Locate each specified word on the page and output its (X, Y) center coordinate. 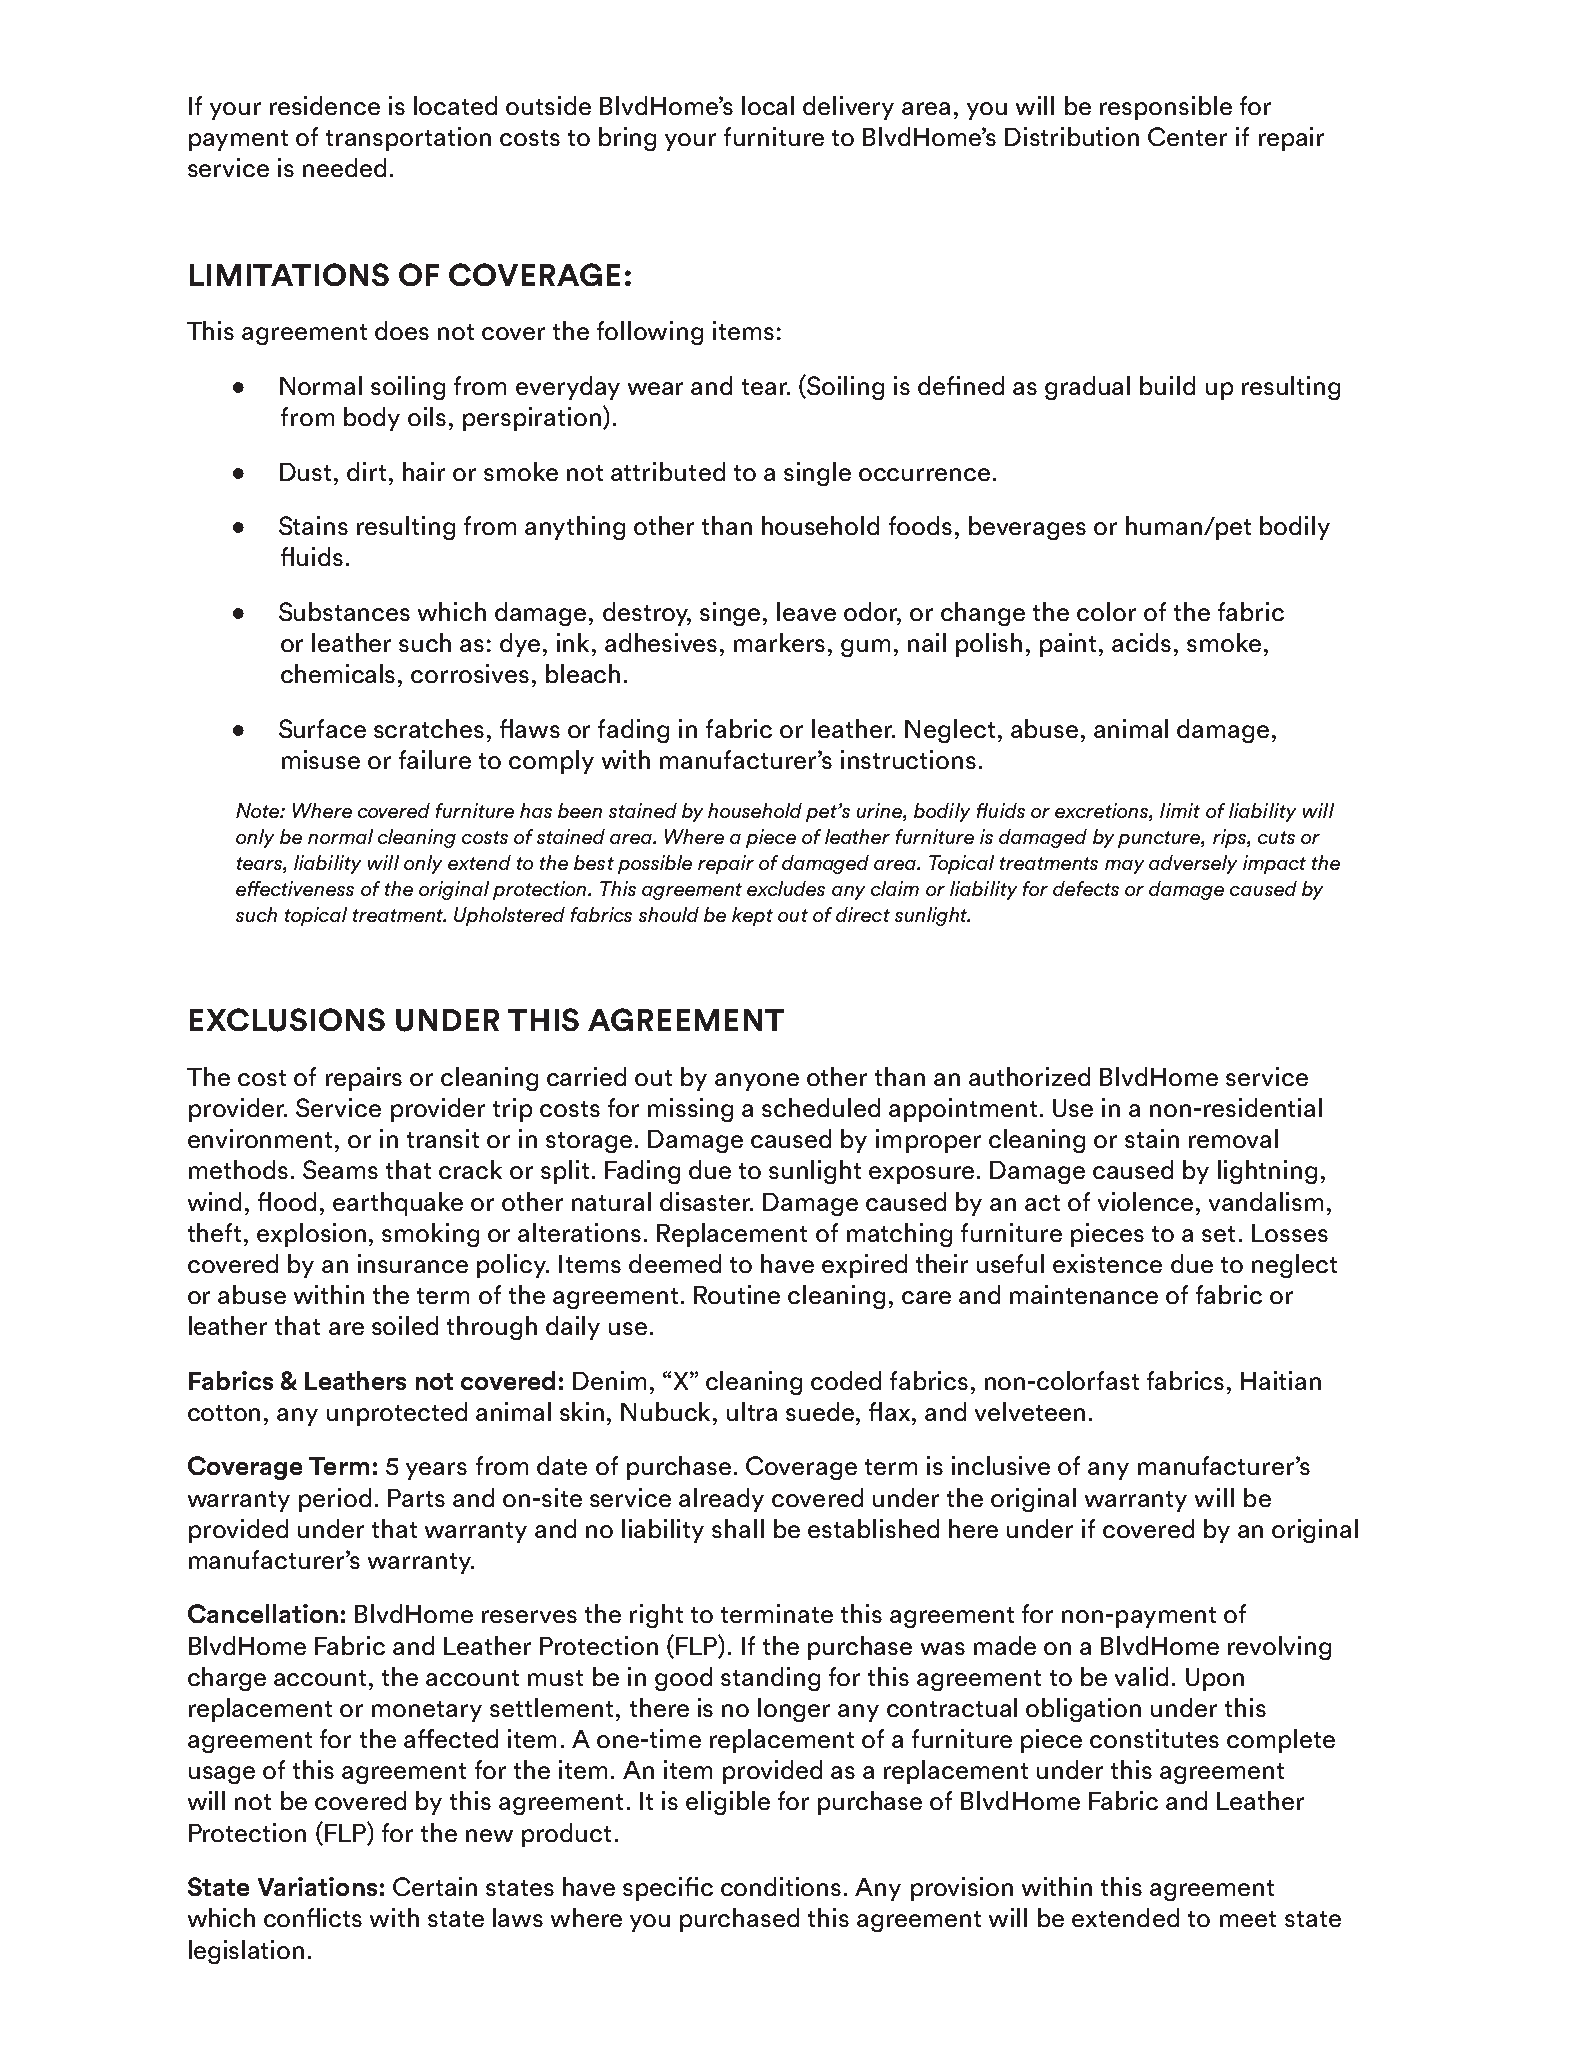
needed (344, 167)
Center (1187, 136)
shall (738, 1528)
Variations (317, 1886)
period (335, 1500)
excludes (786, 888)
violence (1145, 1201)
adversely (1193, 864)
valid (1141, 1676)
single (817, 474)
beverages (1027, 528)
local (768, 105)
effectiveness (295, 888)
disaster (706, 1201)
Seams (340, 1169)
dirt (366, 471)
